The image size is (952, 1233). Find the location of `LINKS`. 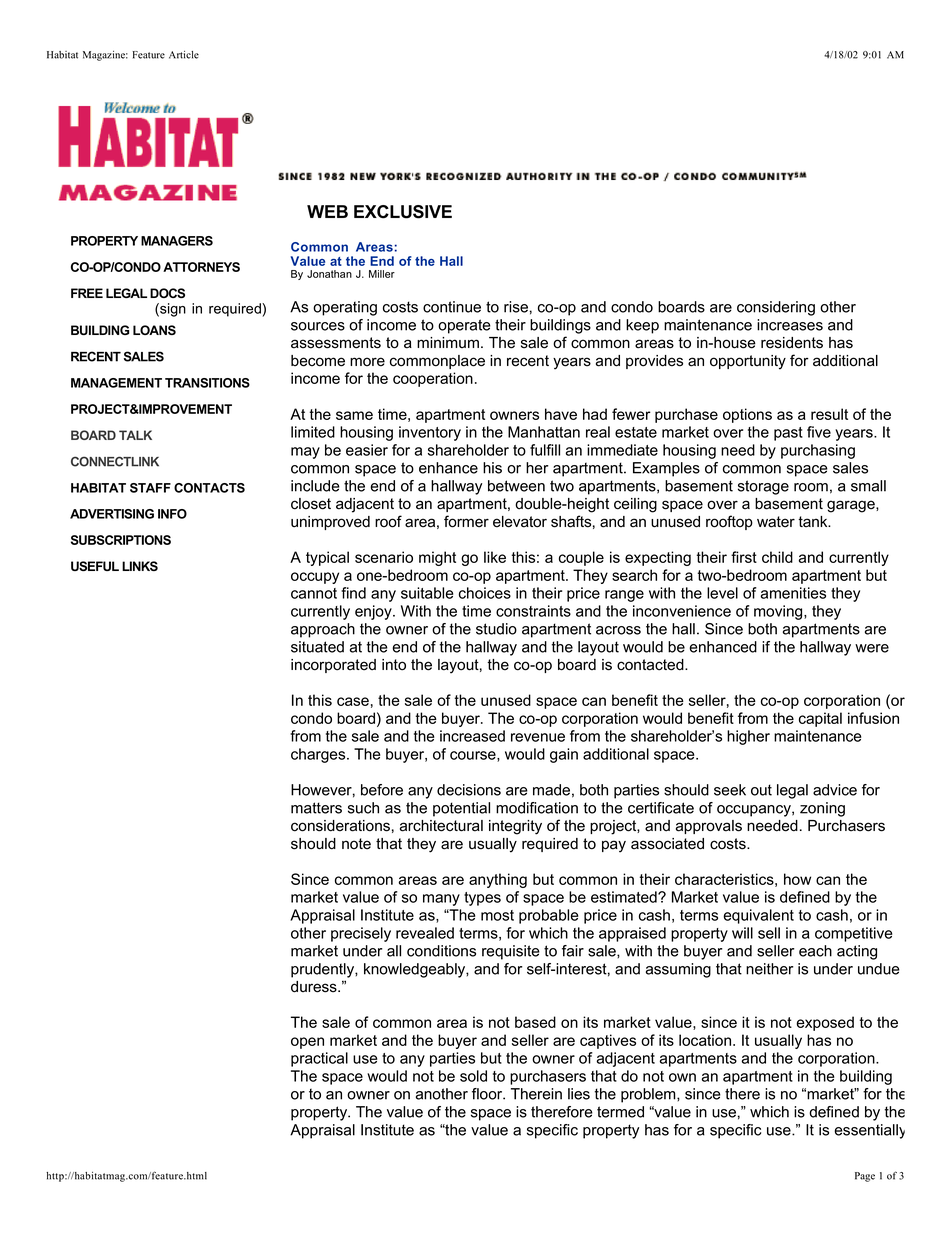

LINKS is located at coordinates (140, 566).
